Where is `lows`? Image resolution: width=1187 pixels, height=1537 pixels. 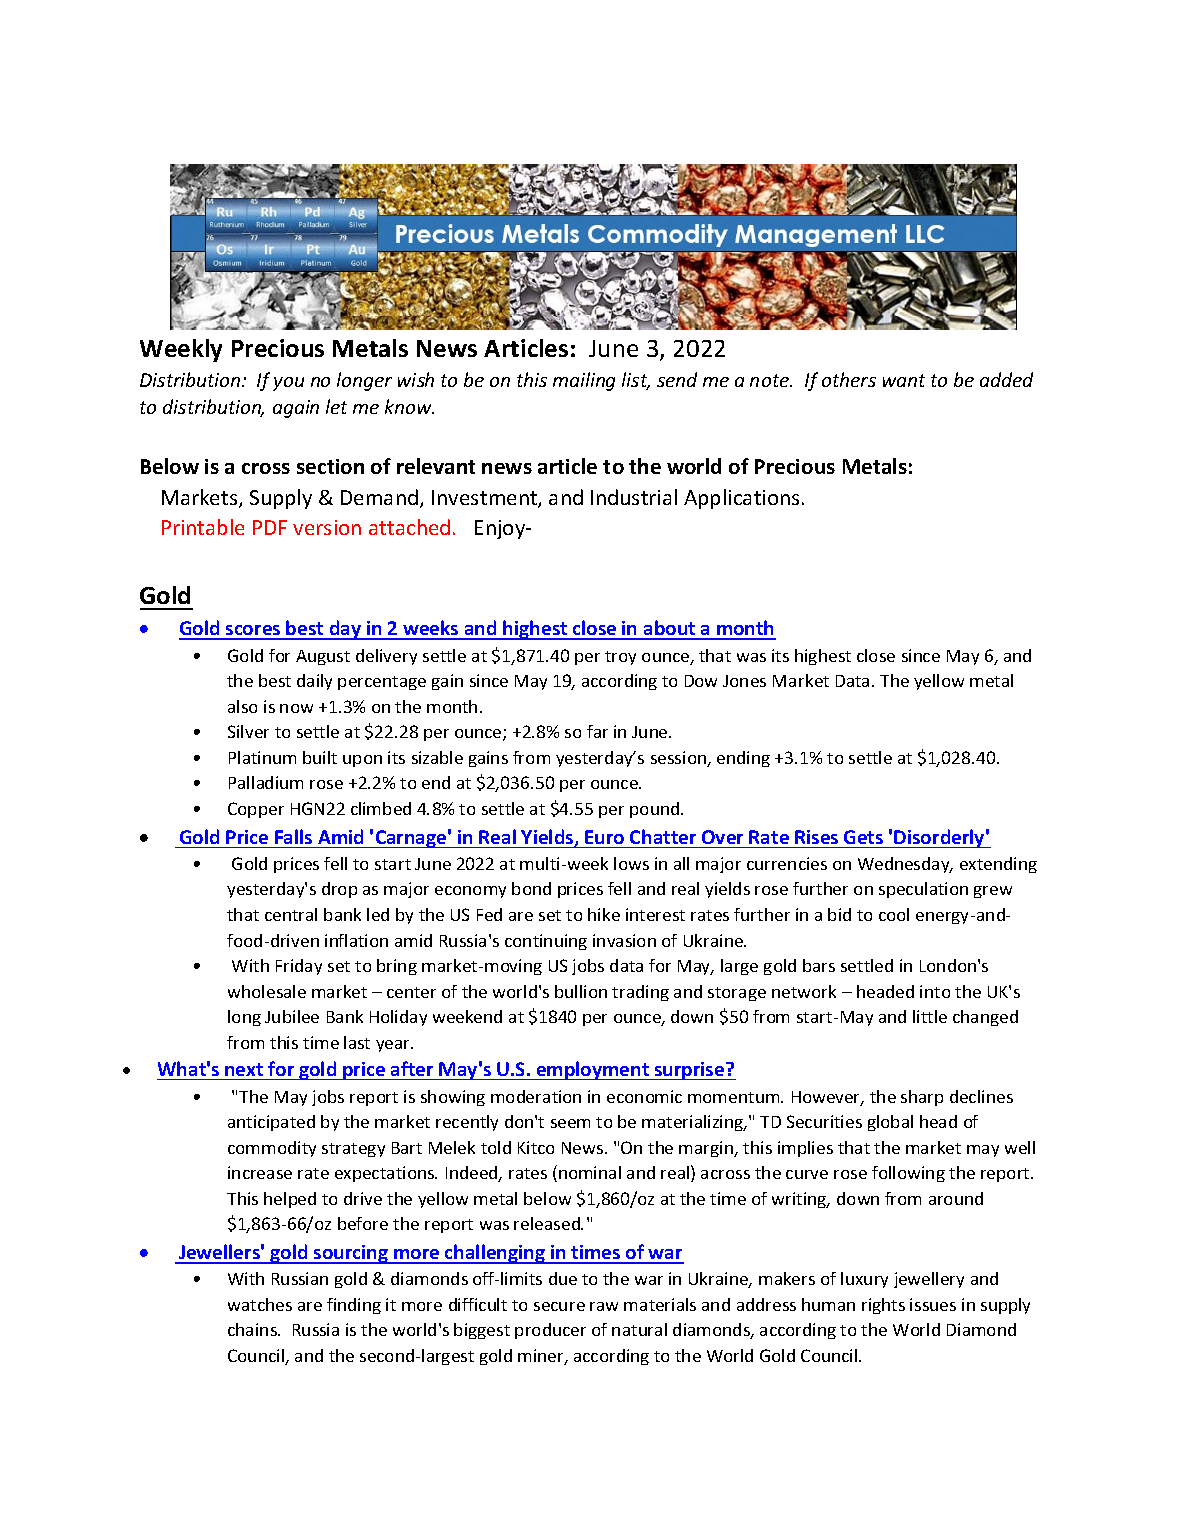
lows is located at coordinates (631, 863).
